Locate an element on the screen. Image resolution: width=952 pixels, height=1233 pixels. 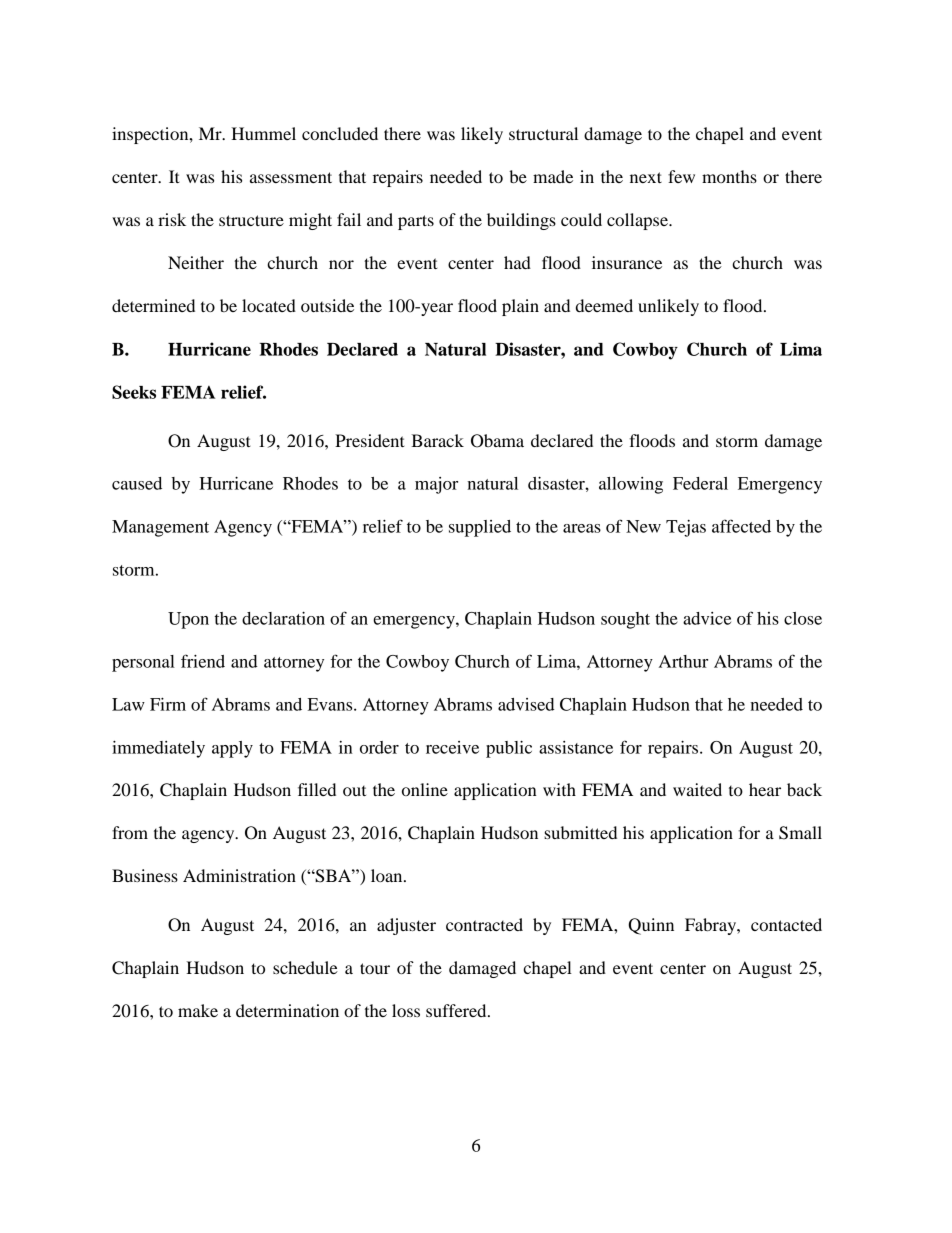
online is located at coordinates (425, 789).
